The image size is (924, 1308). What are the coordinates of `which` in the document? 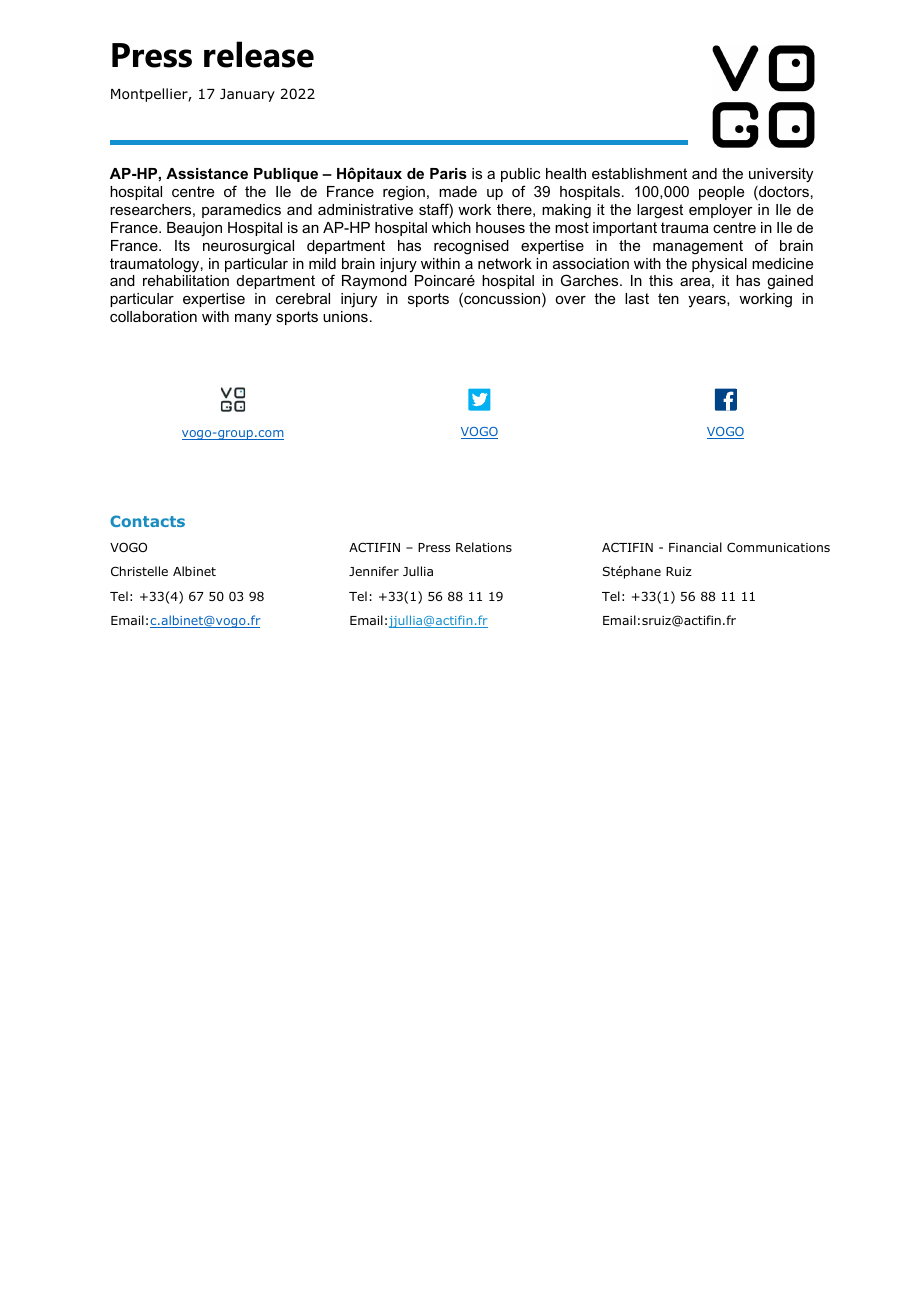 It's located at (451, 227).
